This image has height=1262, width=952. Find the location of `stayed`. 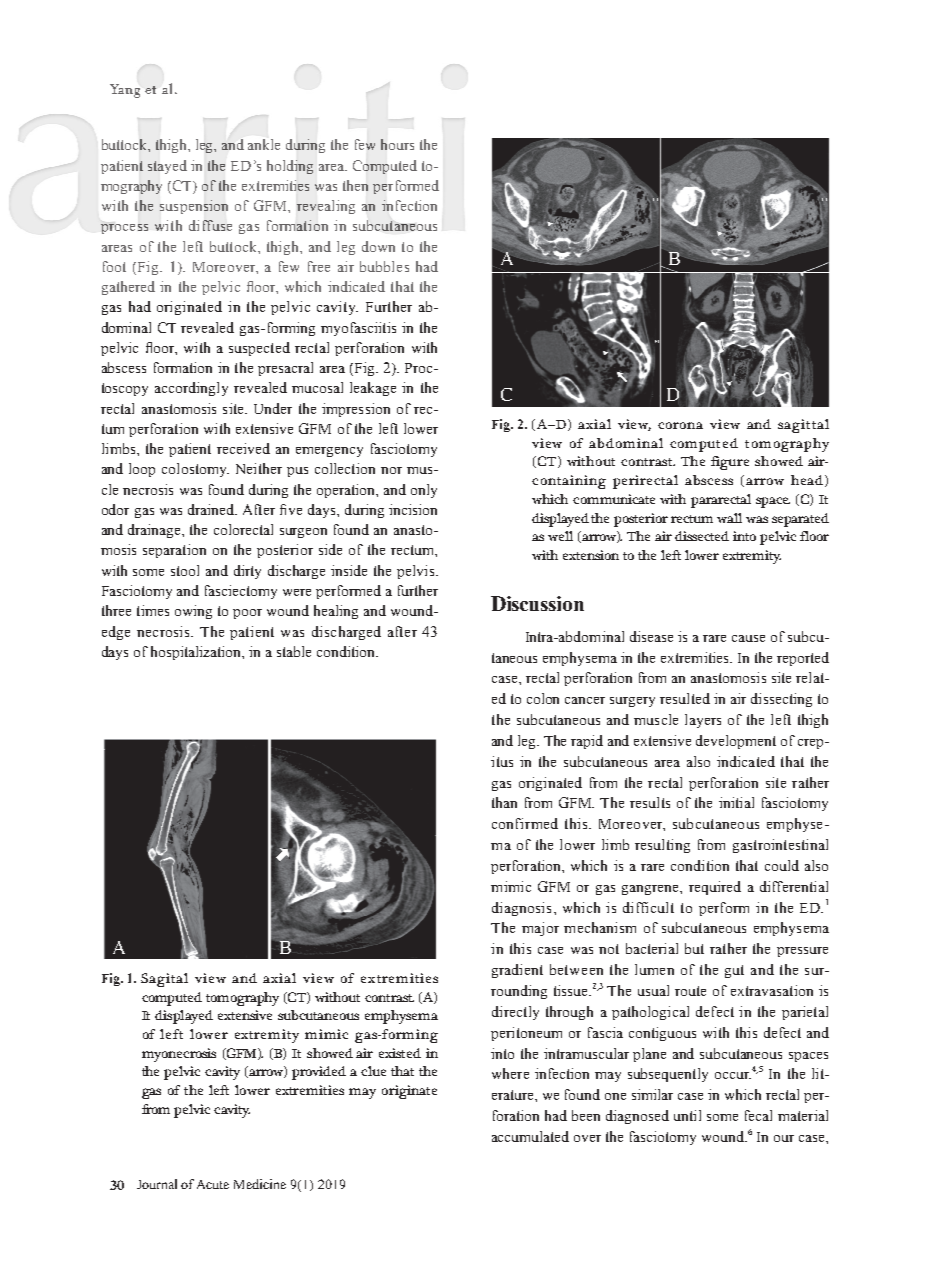

stayed is located at coordinates (167, 167).
